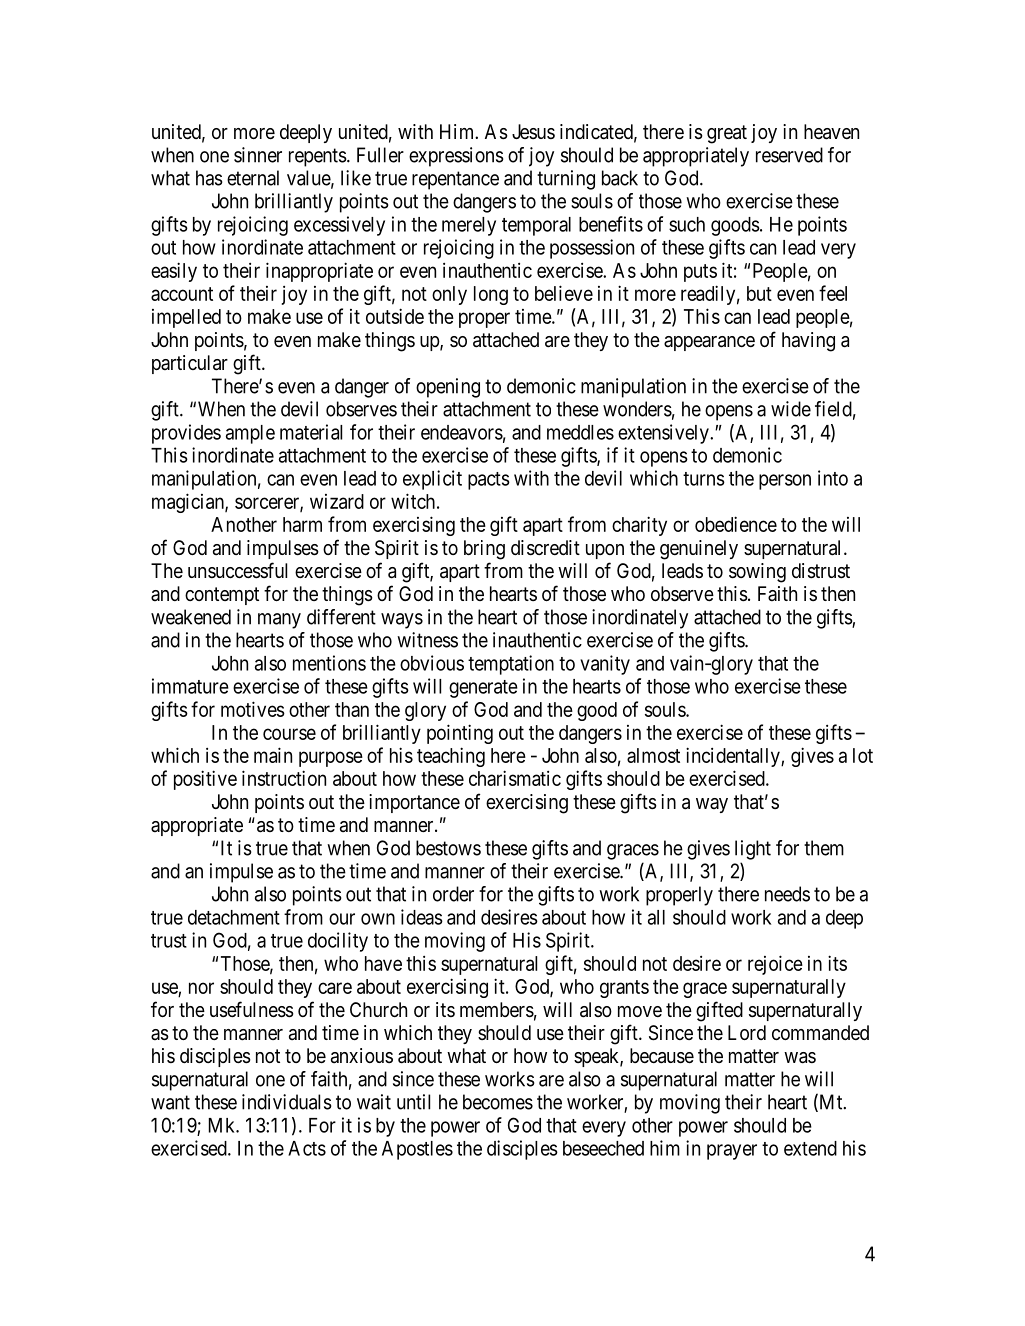 The height and width of the screenshot is (1326, 1025). I want to click on sowing, so click(757, 573).
